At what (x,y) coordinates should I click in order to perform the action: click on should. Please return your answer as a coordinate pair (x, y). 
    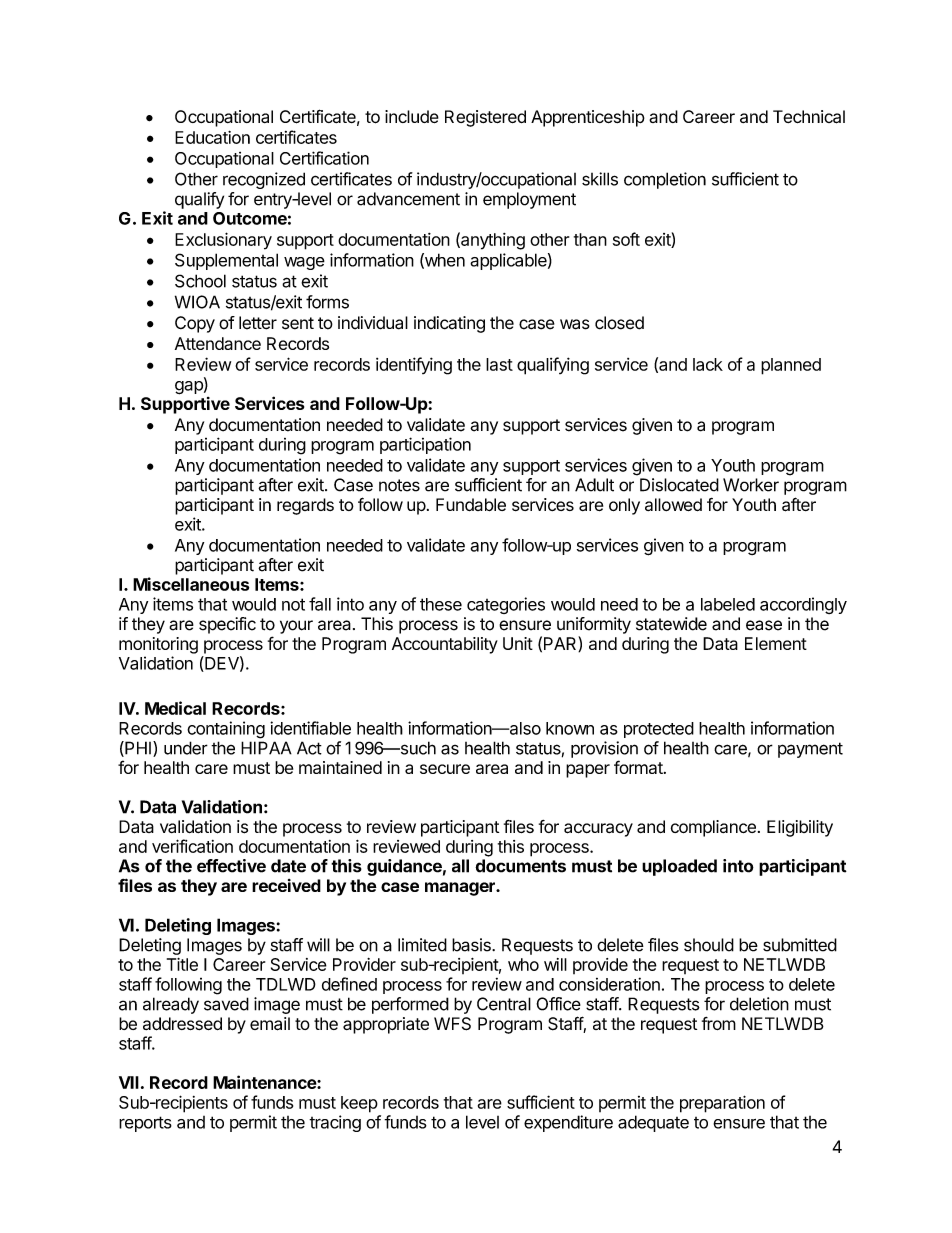
    Looking at the image, I should click on (709, 945).
